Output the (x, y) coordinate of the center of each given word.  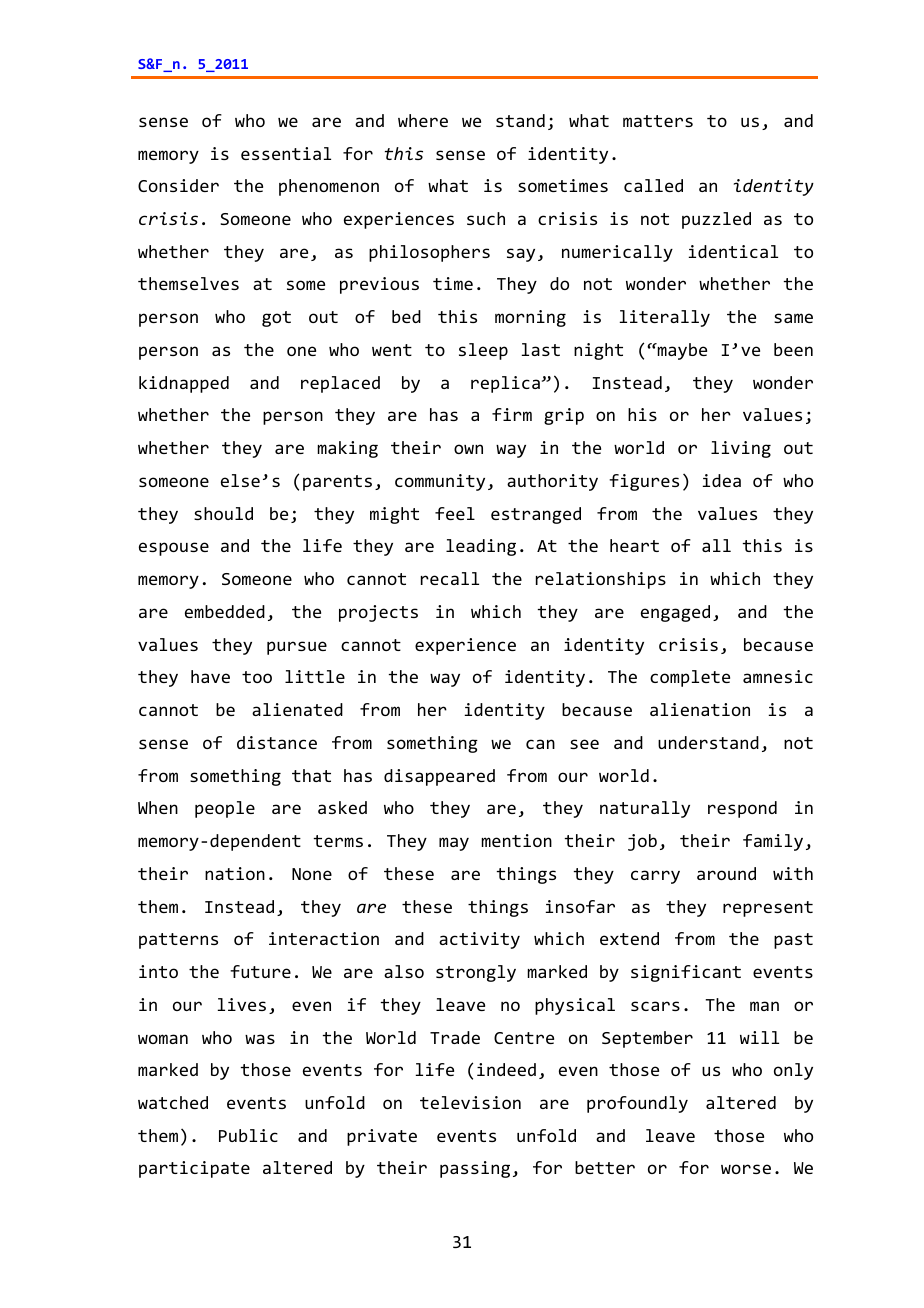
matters (658, 121)
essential (286, 153)
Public (248, 1135)
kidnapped (184, 384)
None (312, 874)
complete (690, 678)
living (741, 449)
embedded (225, 611)
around (726, 873)
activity (479, 940)
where (423, 120)
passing (475, 1169)
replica (505, 384)
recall (450, 578)
